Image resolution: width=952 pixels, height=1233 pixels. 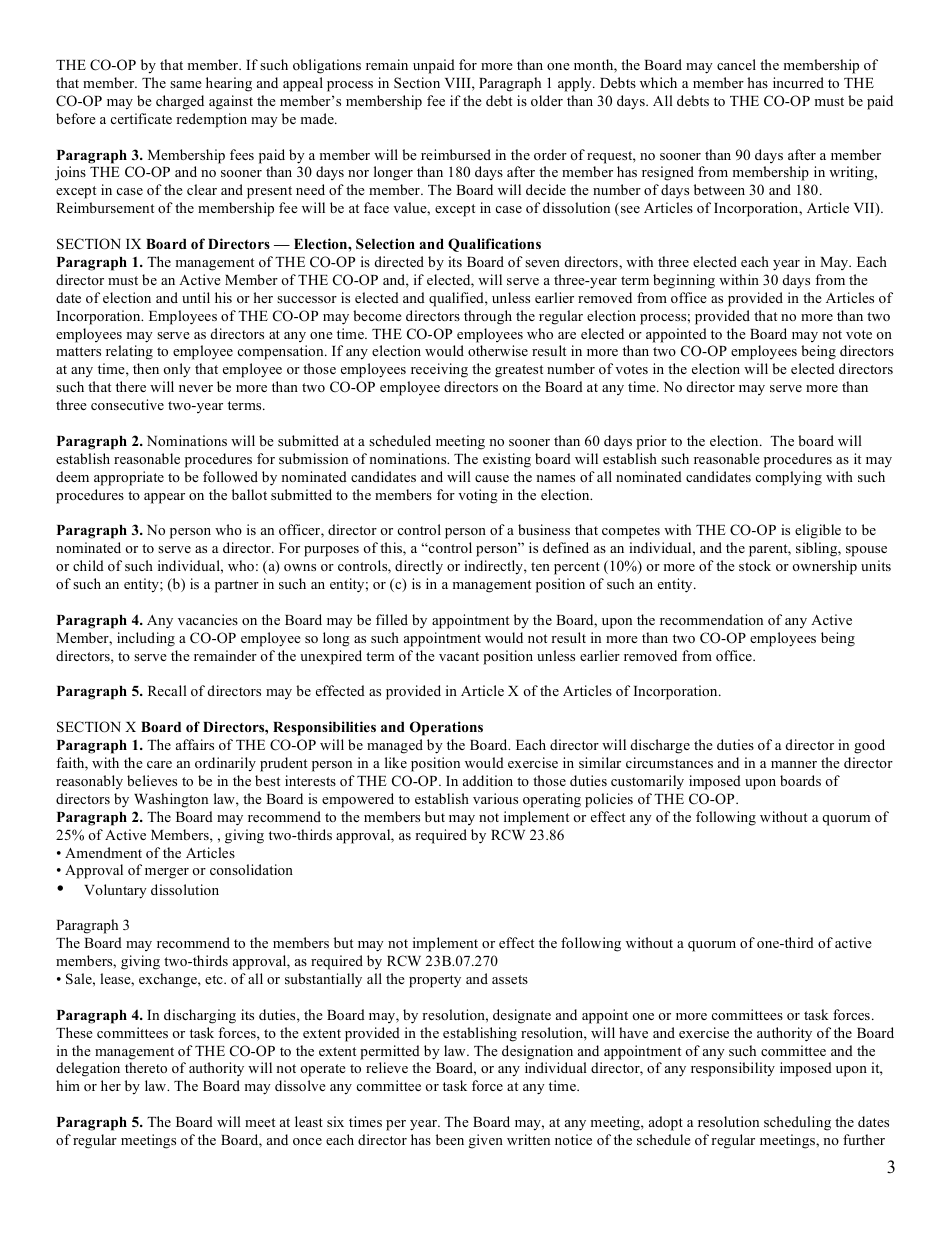 I want to click on delegation, so click(x=88, y=1069).
